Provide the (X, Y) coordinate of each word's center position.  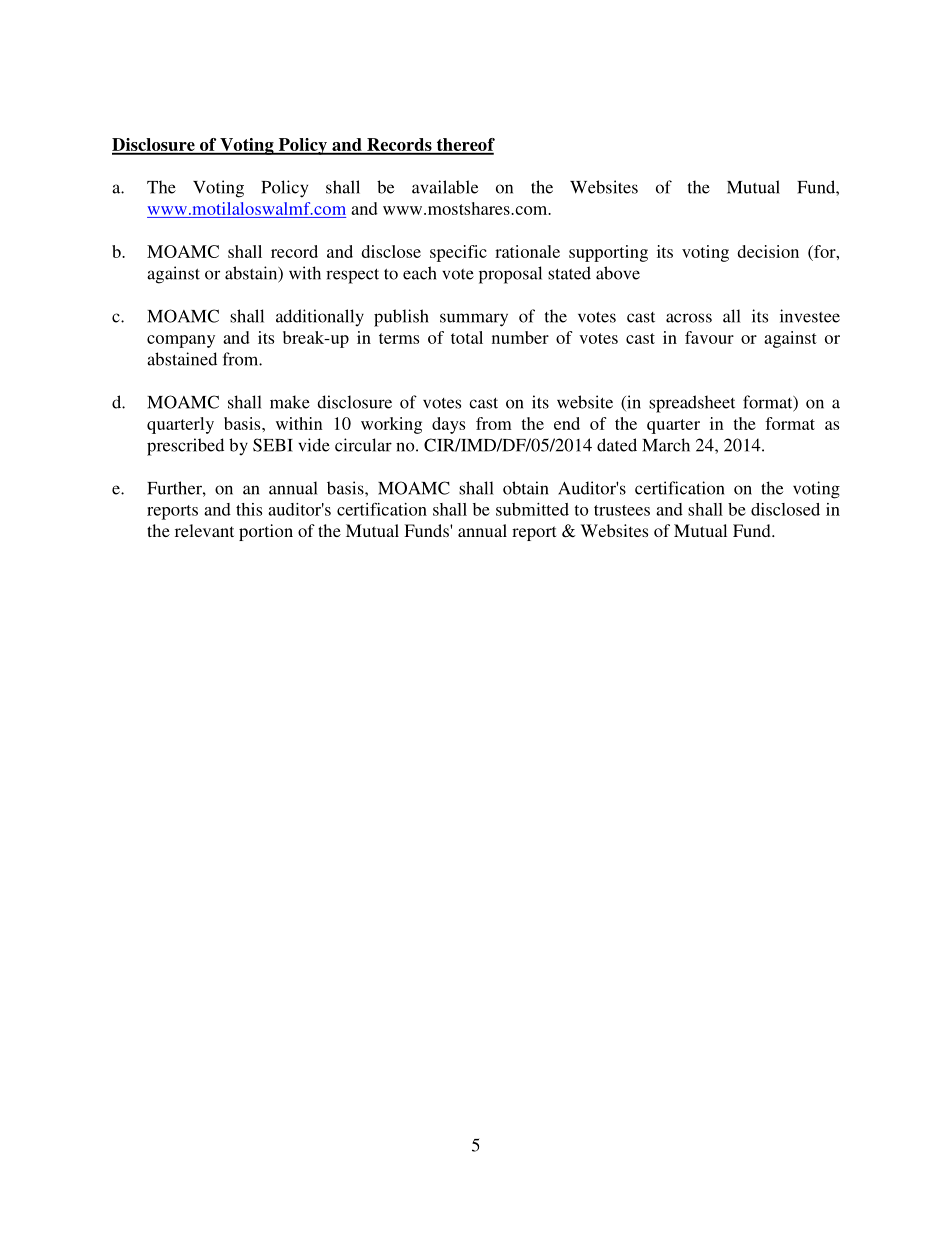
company (181, 341)
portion (266, 532)
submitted (532, 509)
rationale (527, 251)
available (445, 187)
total (467, 337)
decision (768, 251)
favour (709, 337)
